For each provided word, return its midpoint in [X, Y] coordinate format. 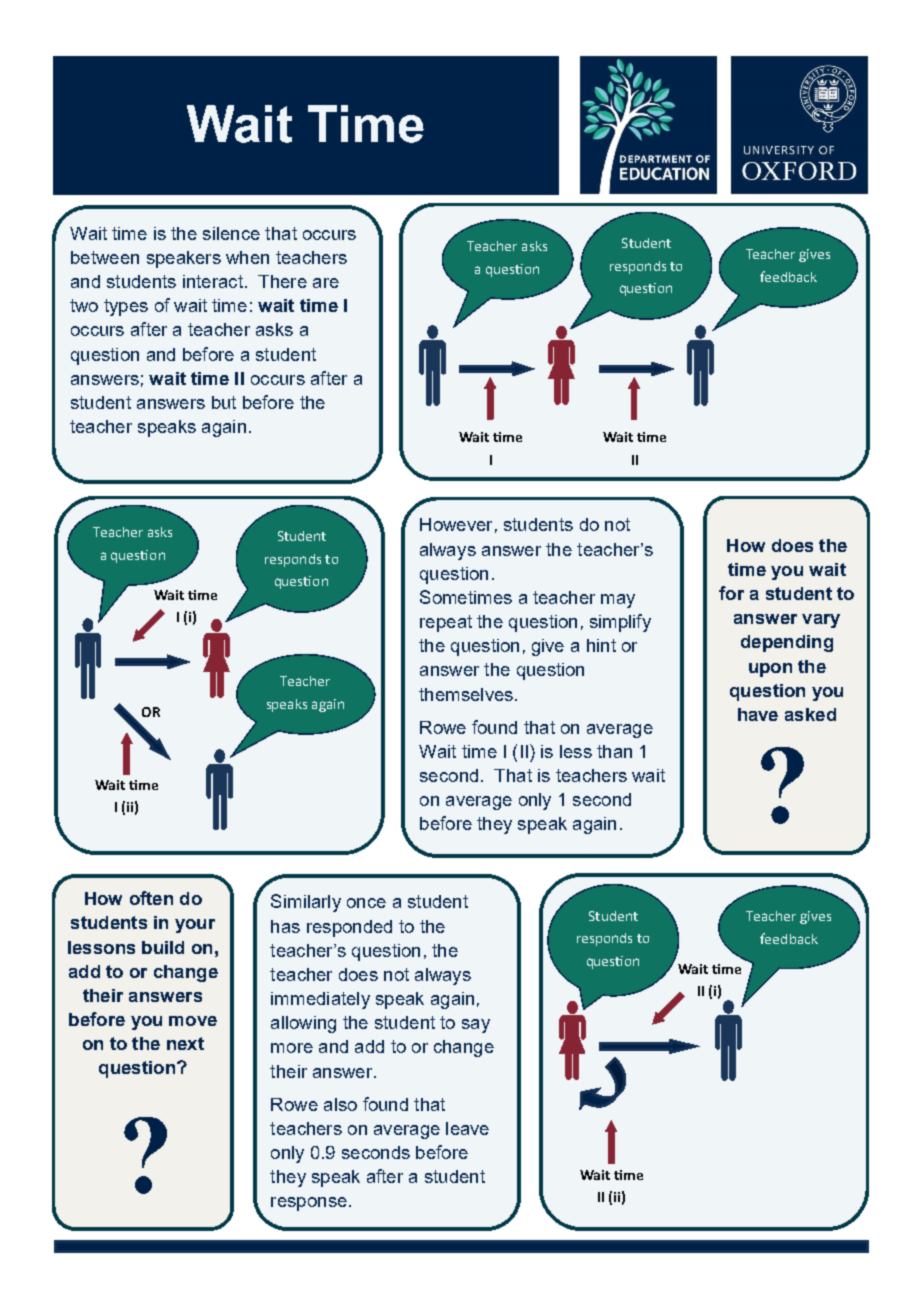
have [758, 714]
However [456, 524]
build [163, 947]
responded [349, 928]
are [326, 283]
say [476, 1026]
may [618, 601]
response [309, 1204]
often [151, 898]
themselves [466, 694]
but [224, 402]
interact [213, 281]
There [282, 281]
